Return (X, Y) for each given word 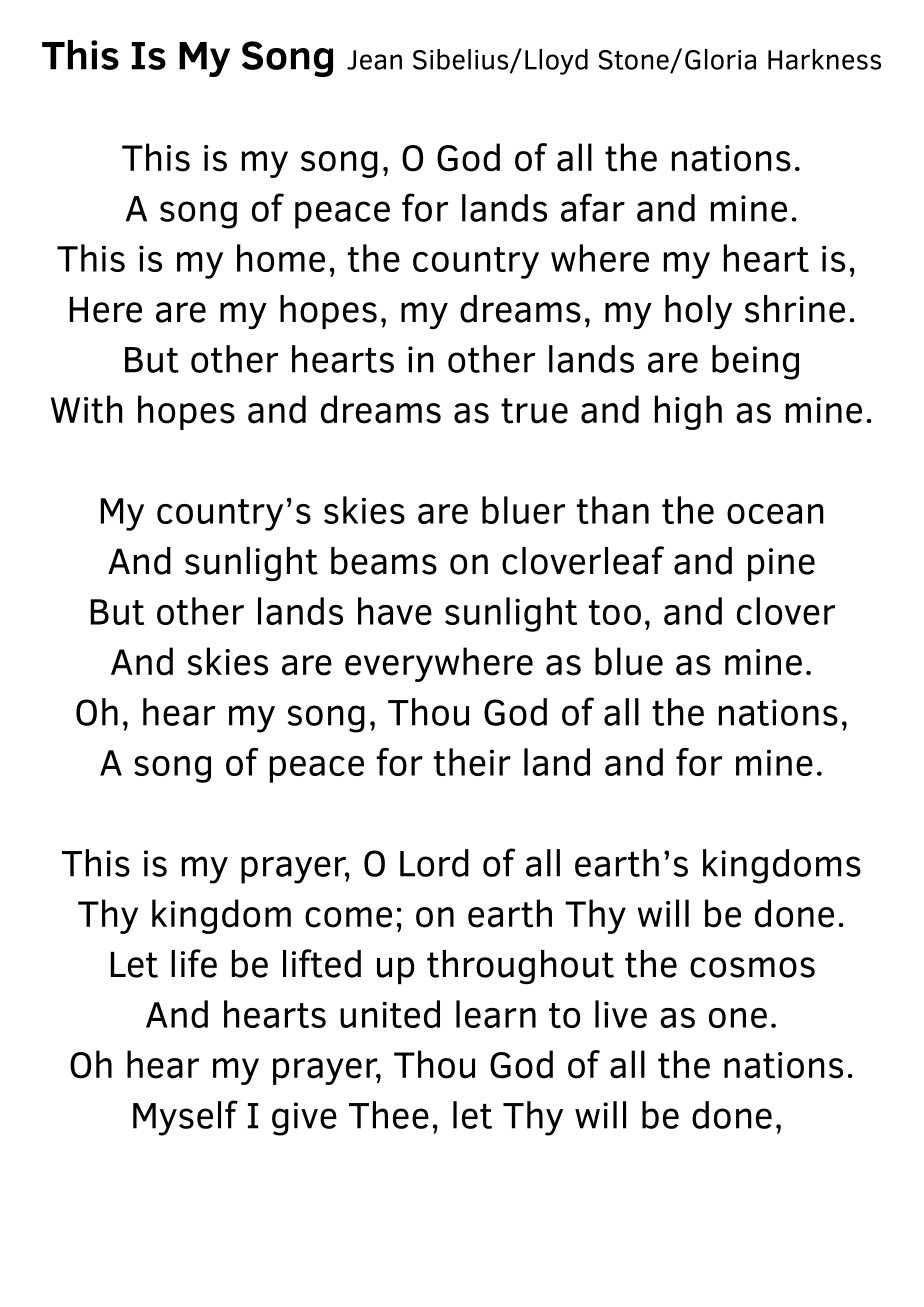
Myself (185, 1118)
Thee (389, 1115)
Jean (374, 60)
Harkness (824, 59)
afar (593, 207)
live (621, 1014)
